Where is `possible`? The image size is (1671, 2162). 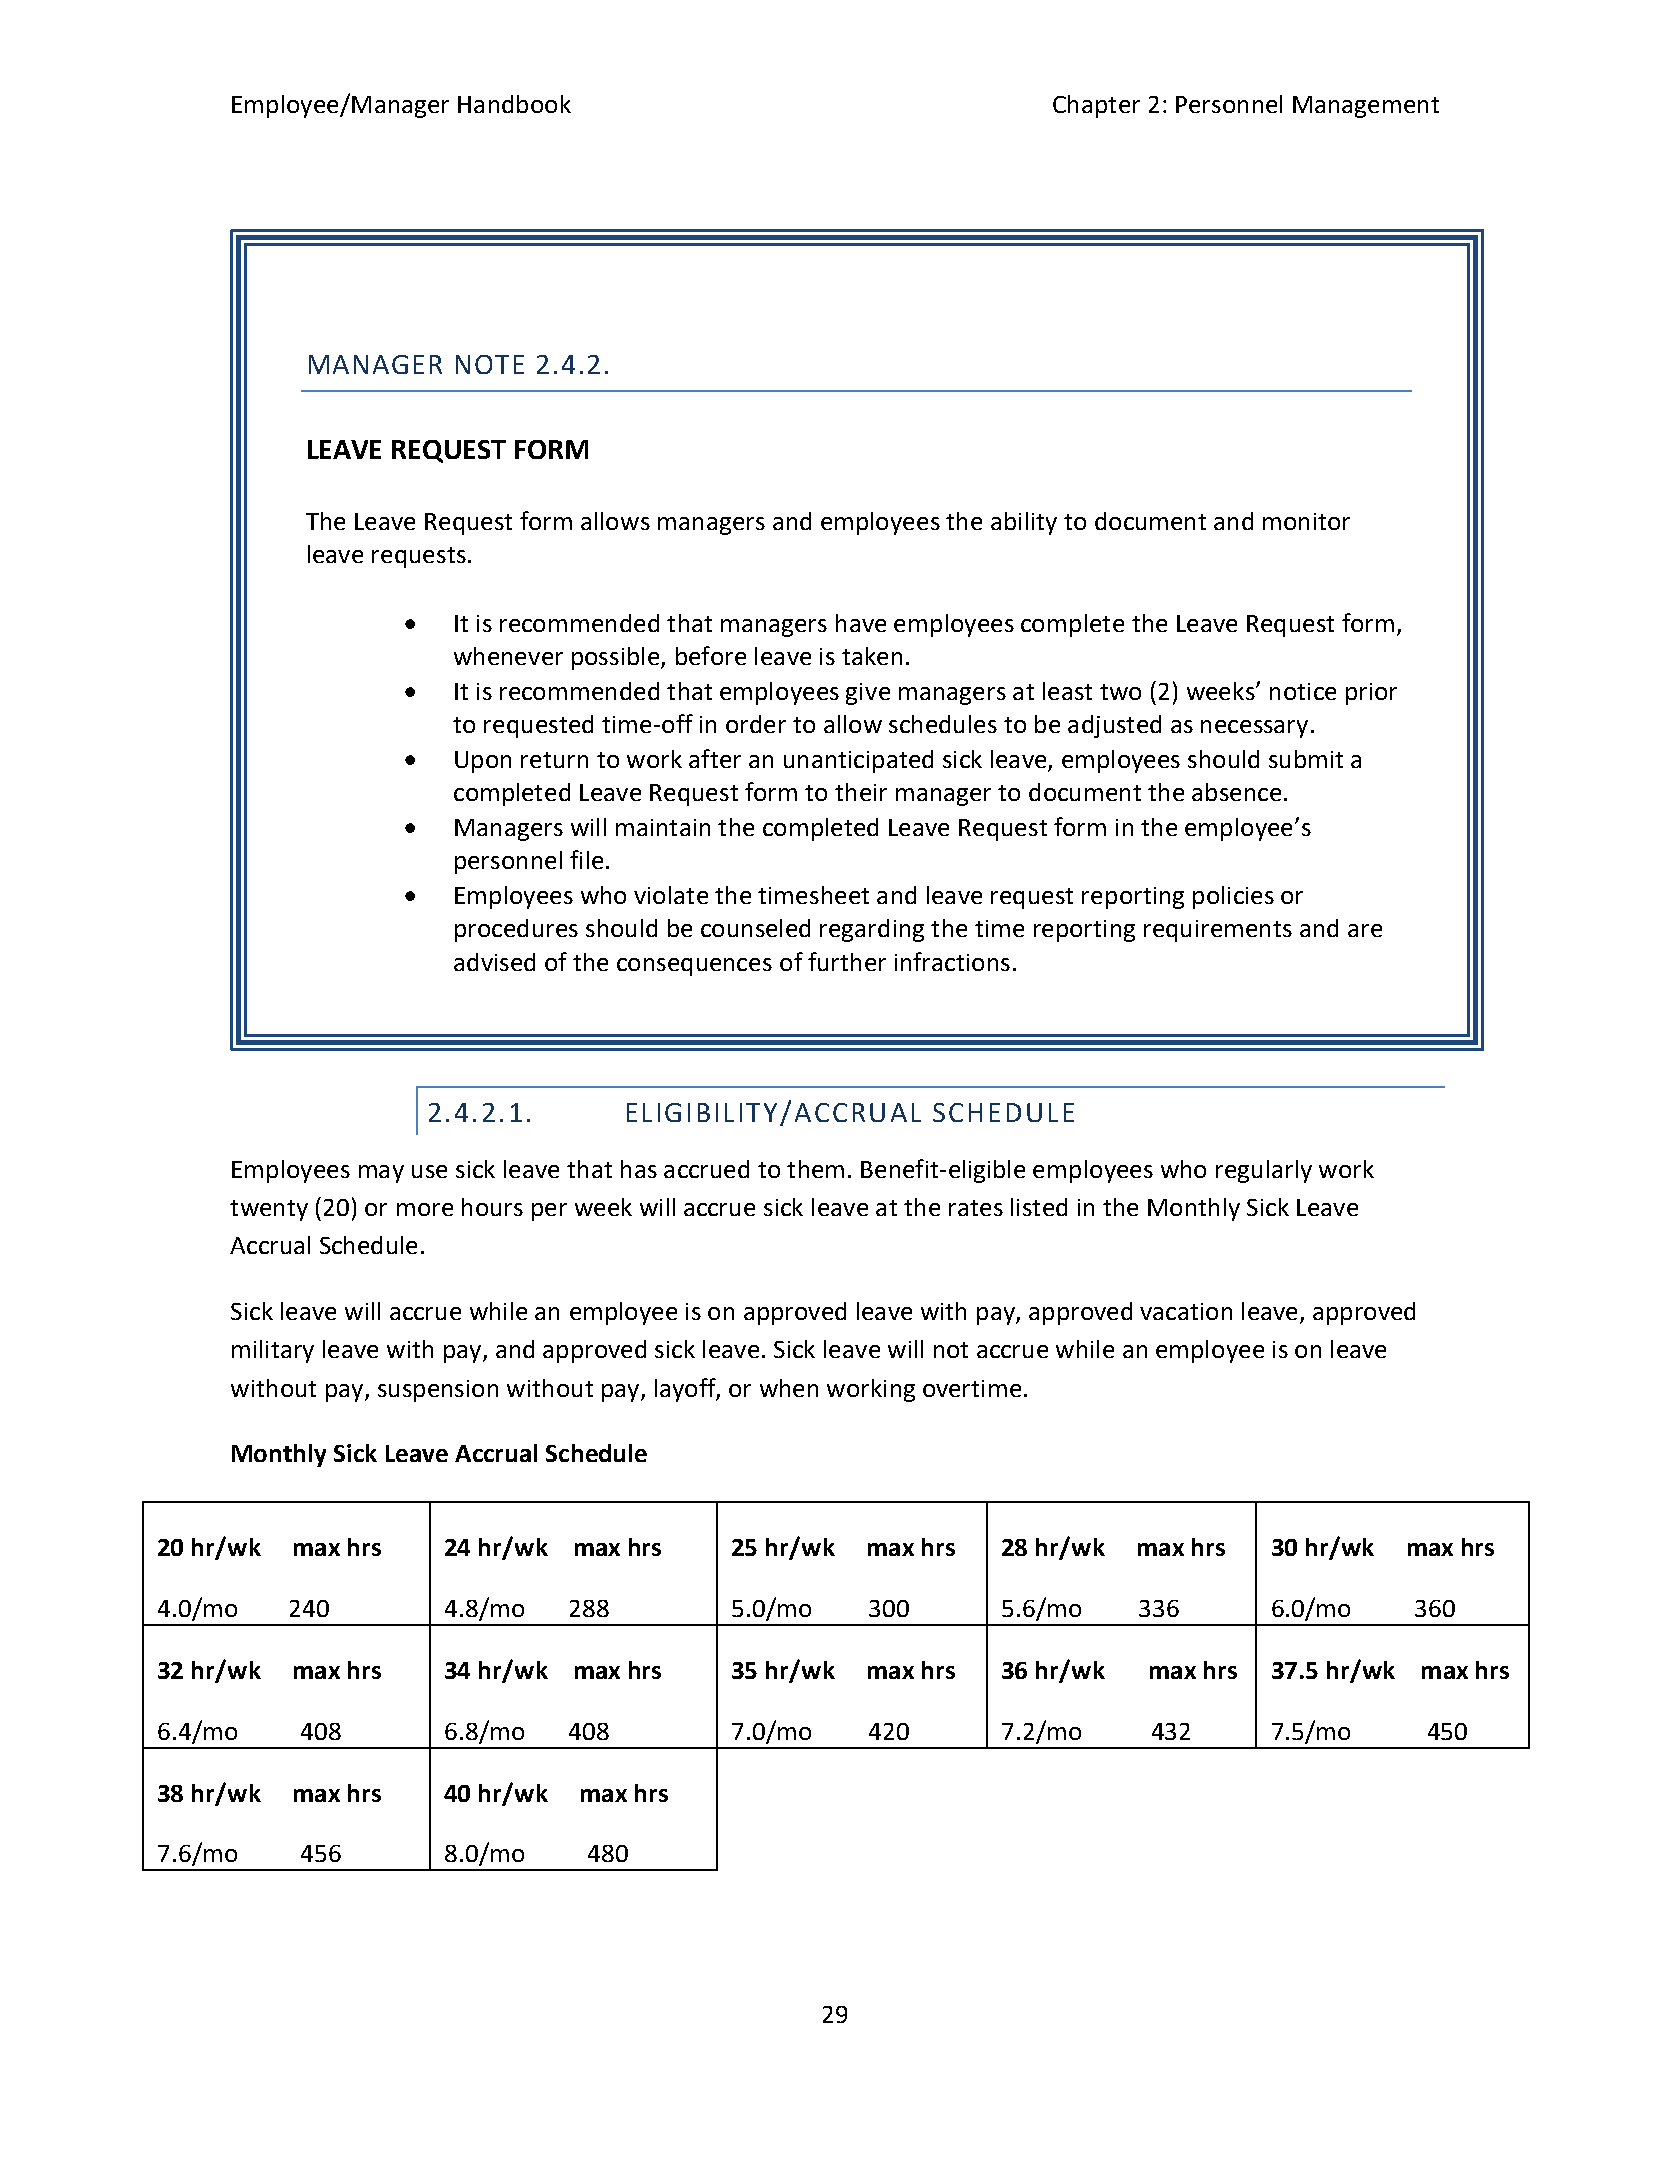
possible is located at coordinates (617, 658).
